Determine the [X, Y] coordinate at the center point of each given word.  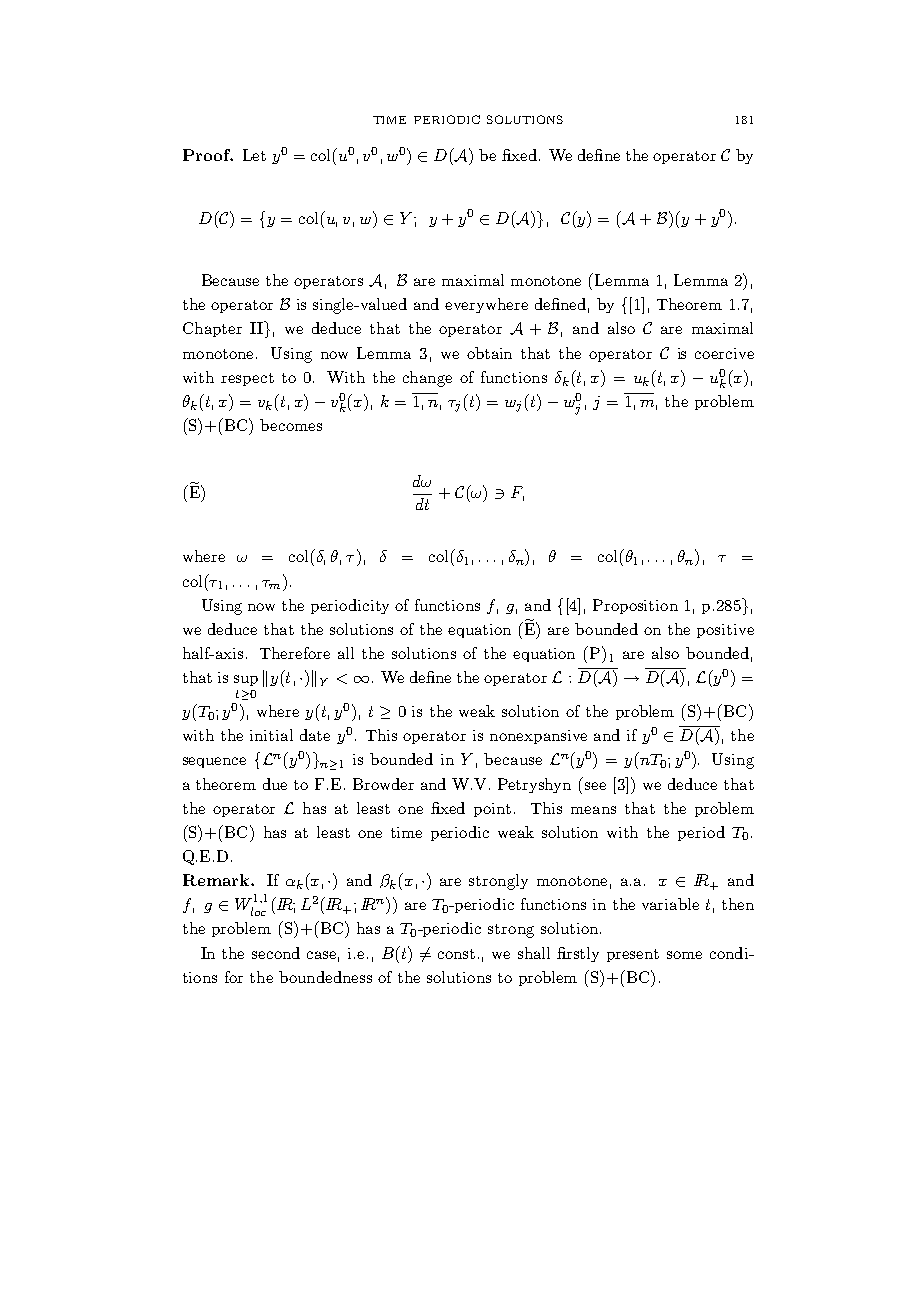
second [276, 953]
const [456, 954]
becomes [291, 425]
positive [725, 631]
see [595, 786]
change [427, 379]
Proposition [635, 606]
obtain [489, 353]
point [492, 810]
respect [247, 379]
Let [254, 155]
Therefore [295, 653]
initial [271, 735]
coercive [724, 353]
